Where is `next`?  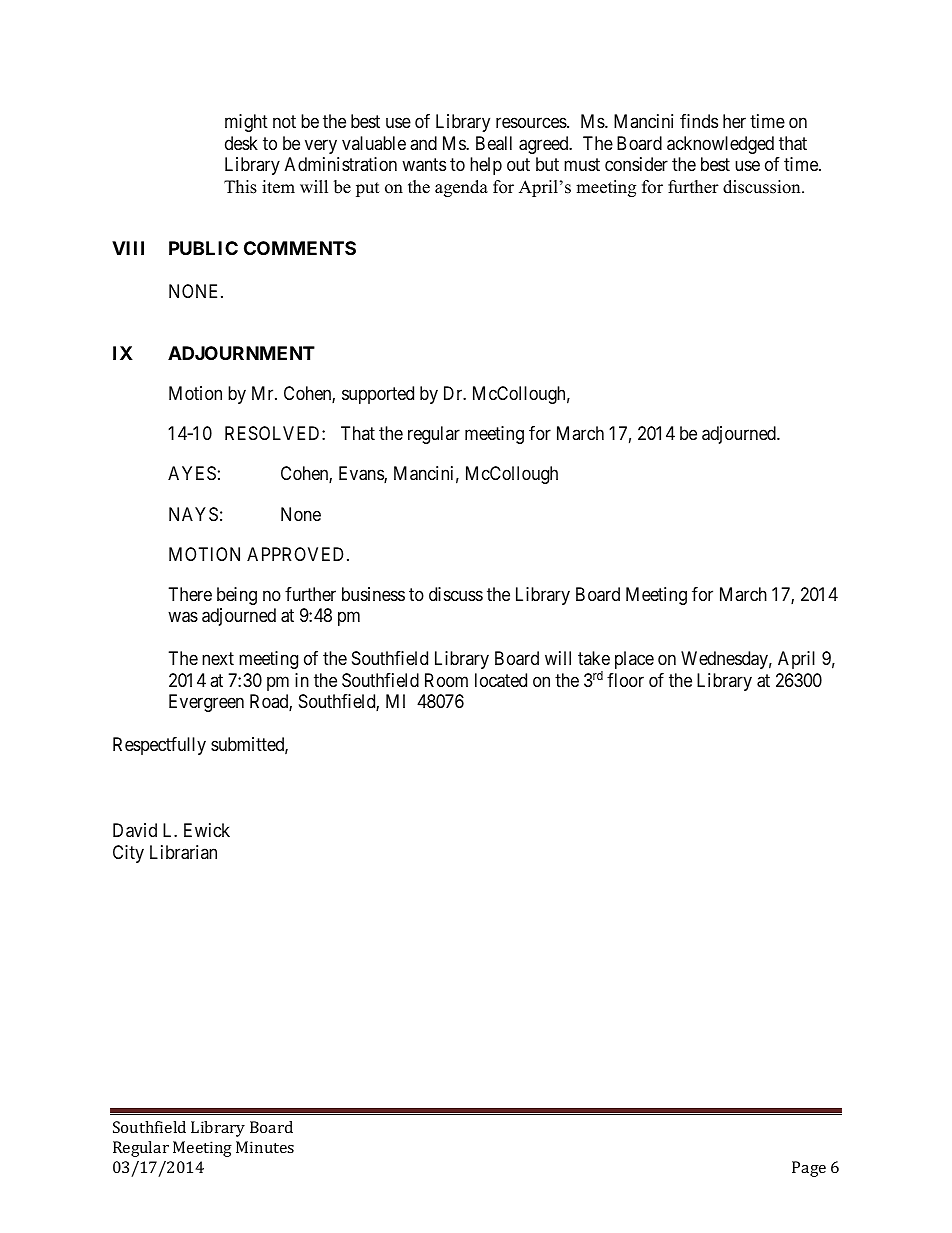
next is located at coordinates (218, 659).
